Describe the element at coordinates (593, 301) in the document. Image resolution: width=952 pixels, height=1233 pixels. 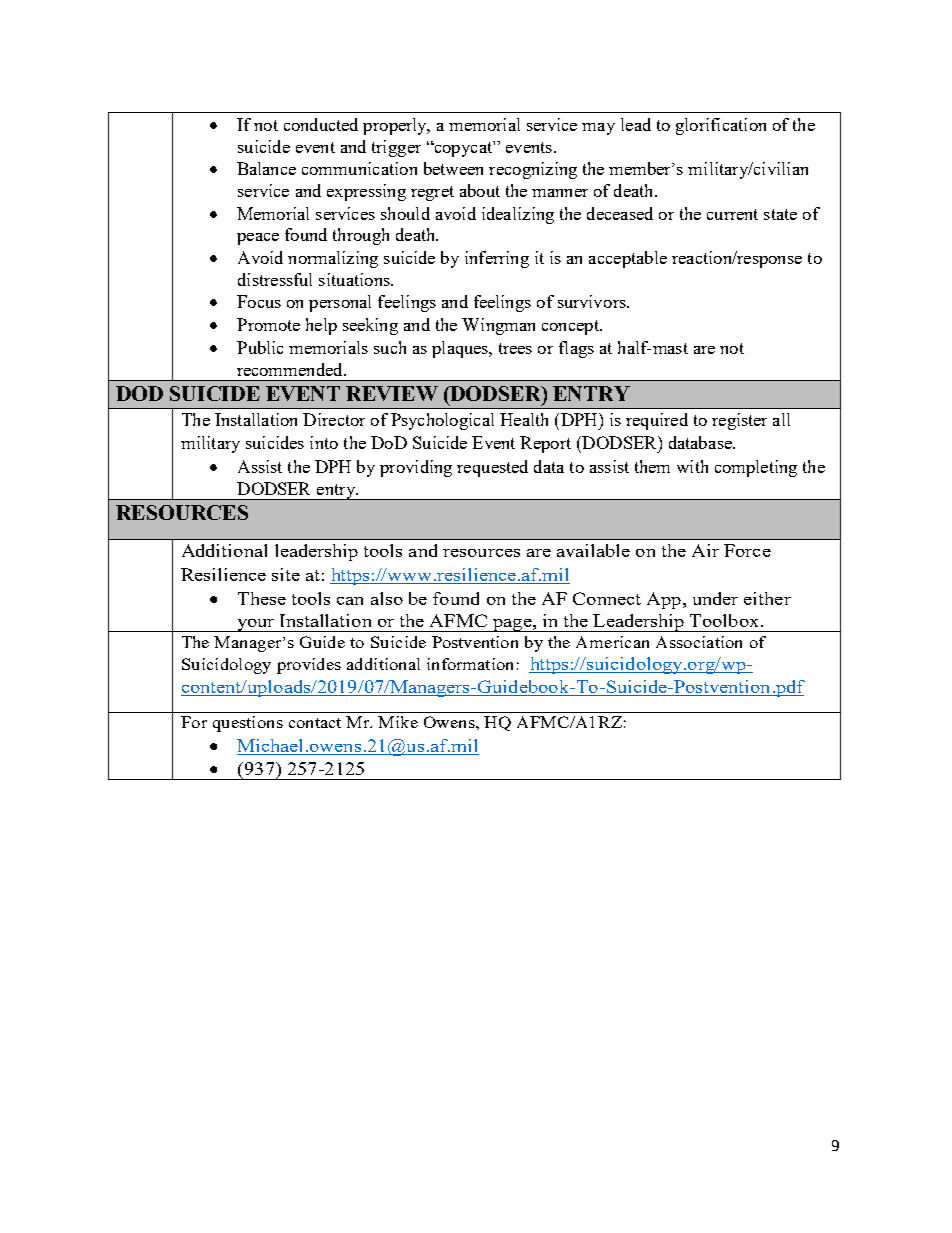
I see `survivors` at that location.
